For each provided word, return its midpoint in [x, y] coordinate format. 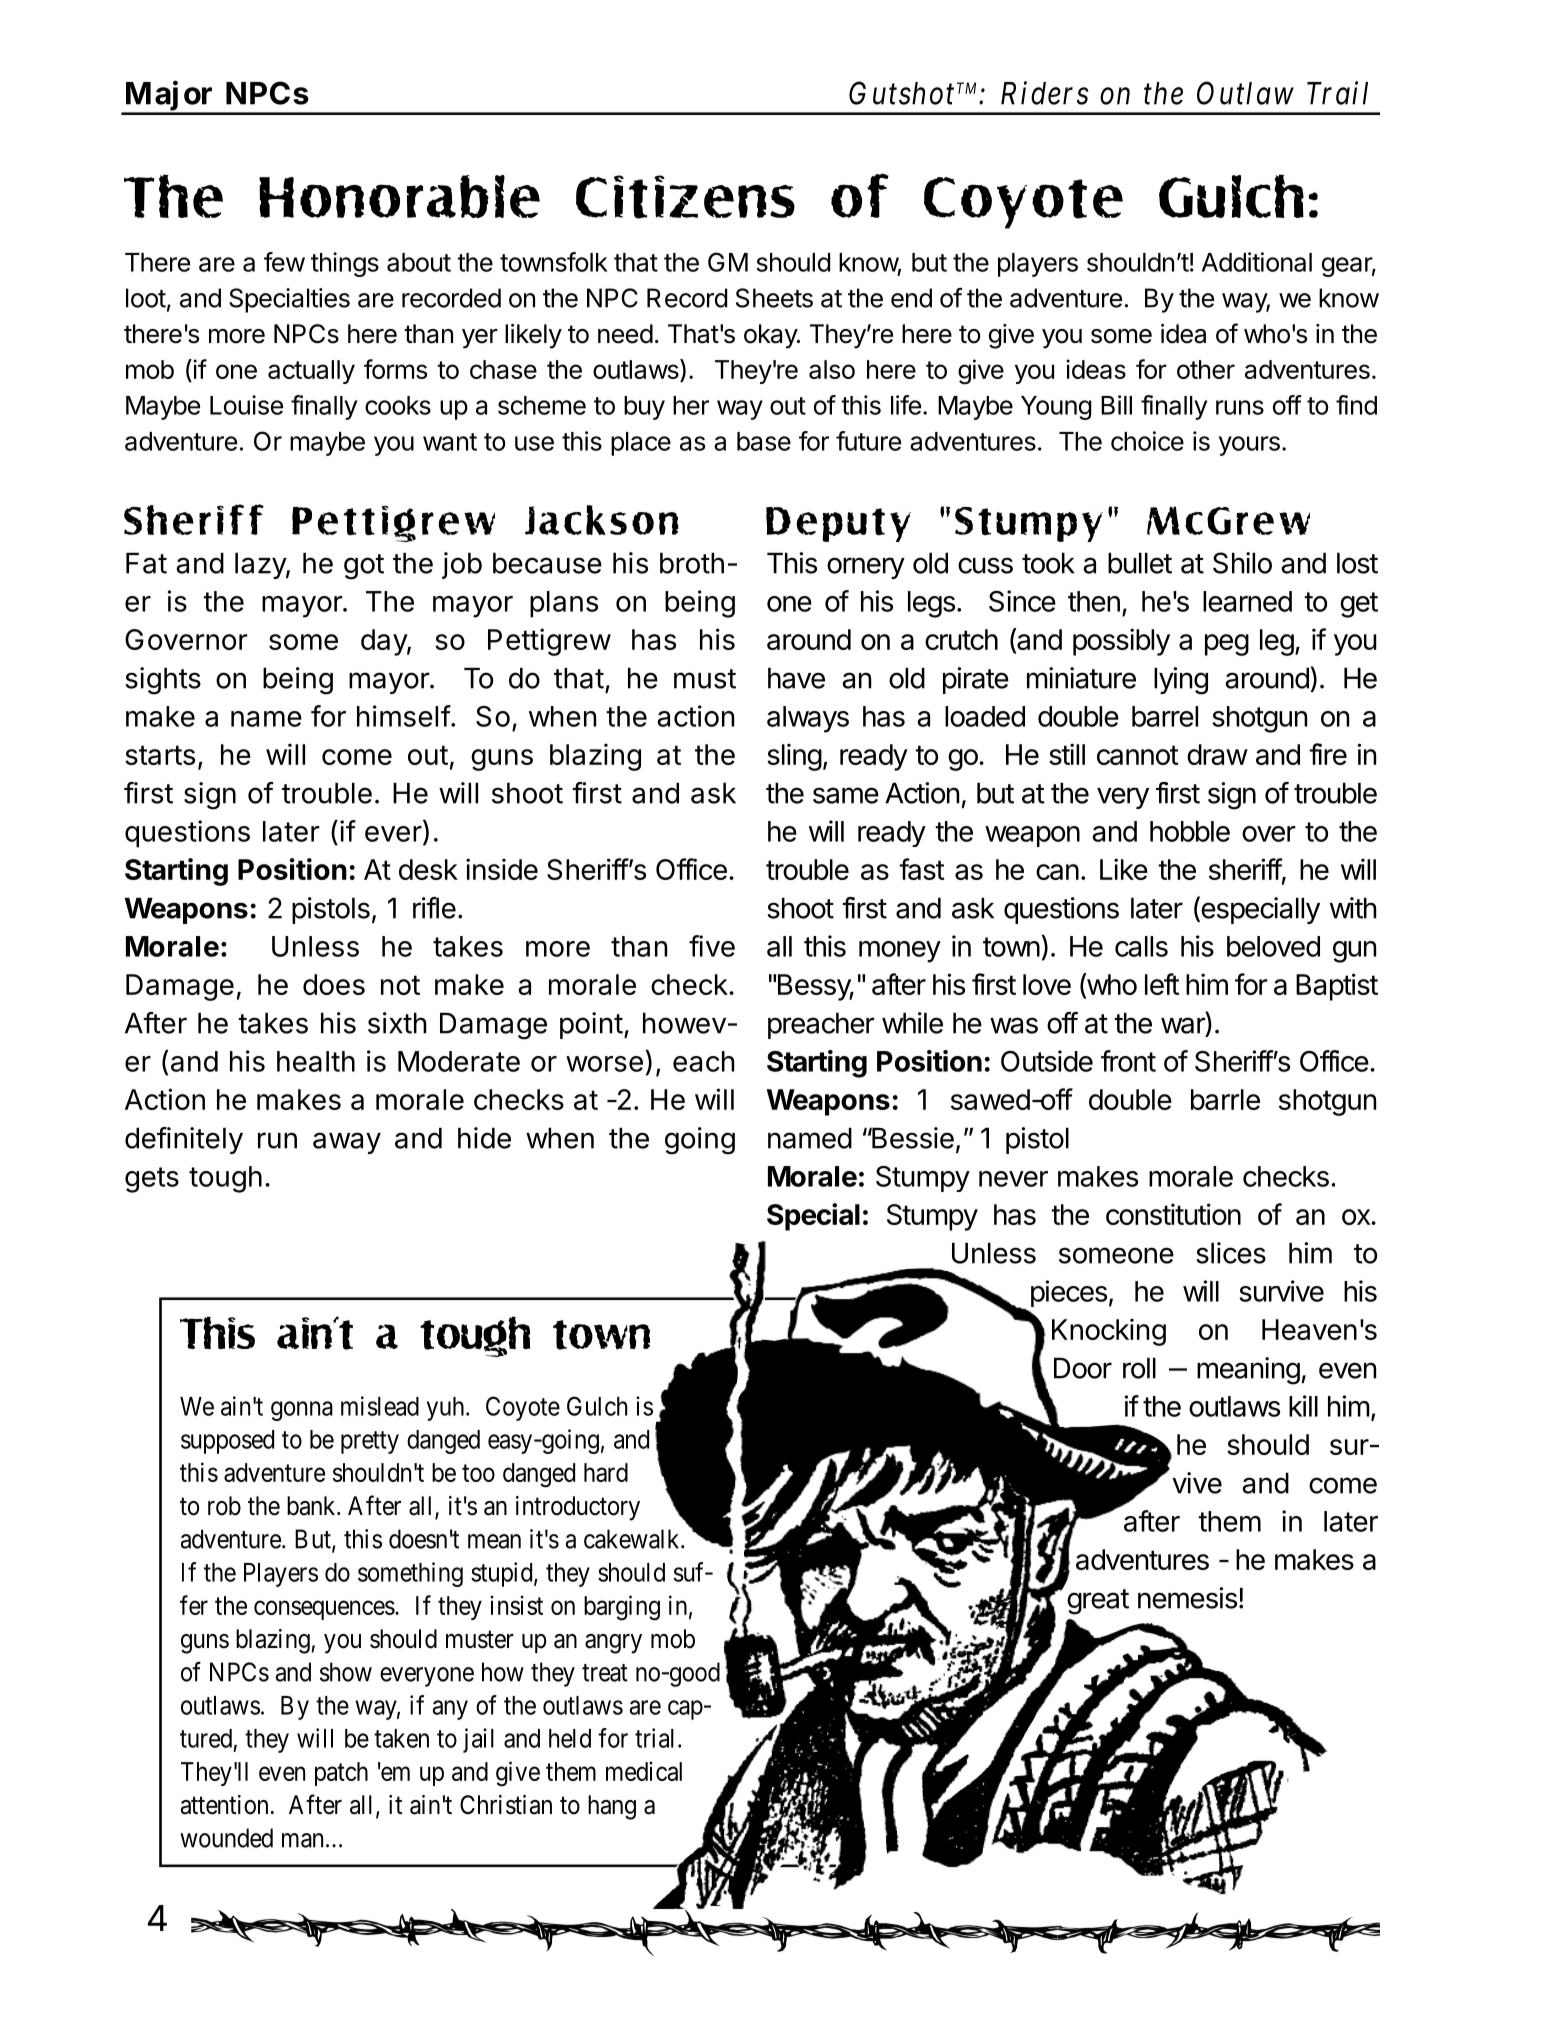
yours [1249, 446]
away [347, 1143]
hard [606, 1472]
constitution [1173, 1214]
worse [604, 1064]
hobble [1190, 831]
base [764, 441]
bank [312, 1506]
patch [341, 1774]
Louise [246, 405]
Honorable [399, 196]
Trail [1337, 93]
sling [794, 757]
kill [1303, 1406]
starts [160, 755]
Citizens [685, 197]
